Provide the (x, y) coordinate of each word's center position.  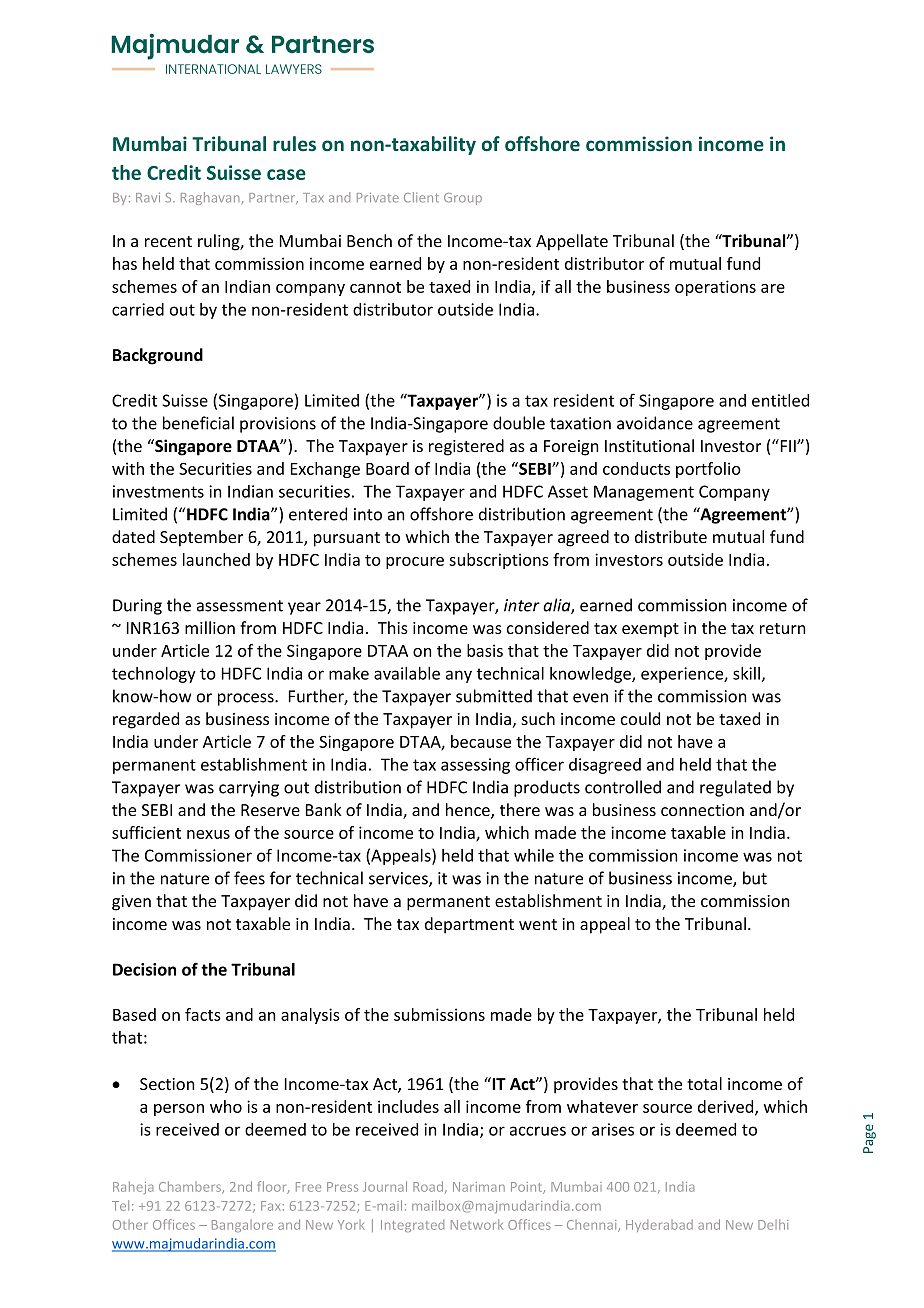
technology (154, 675)
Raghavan (210, 198)
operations (715, 288)
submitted (494, 696)
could (640, 718)
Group (463, 199)
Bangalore (242, 1226)
